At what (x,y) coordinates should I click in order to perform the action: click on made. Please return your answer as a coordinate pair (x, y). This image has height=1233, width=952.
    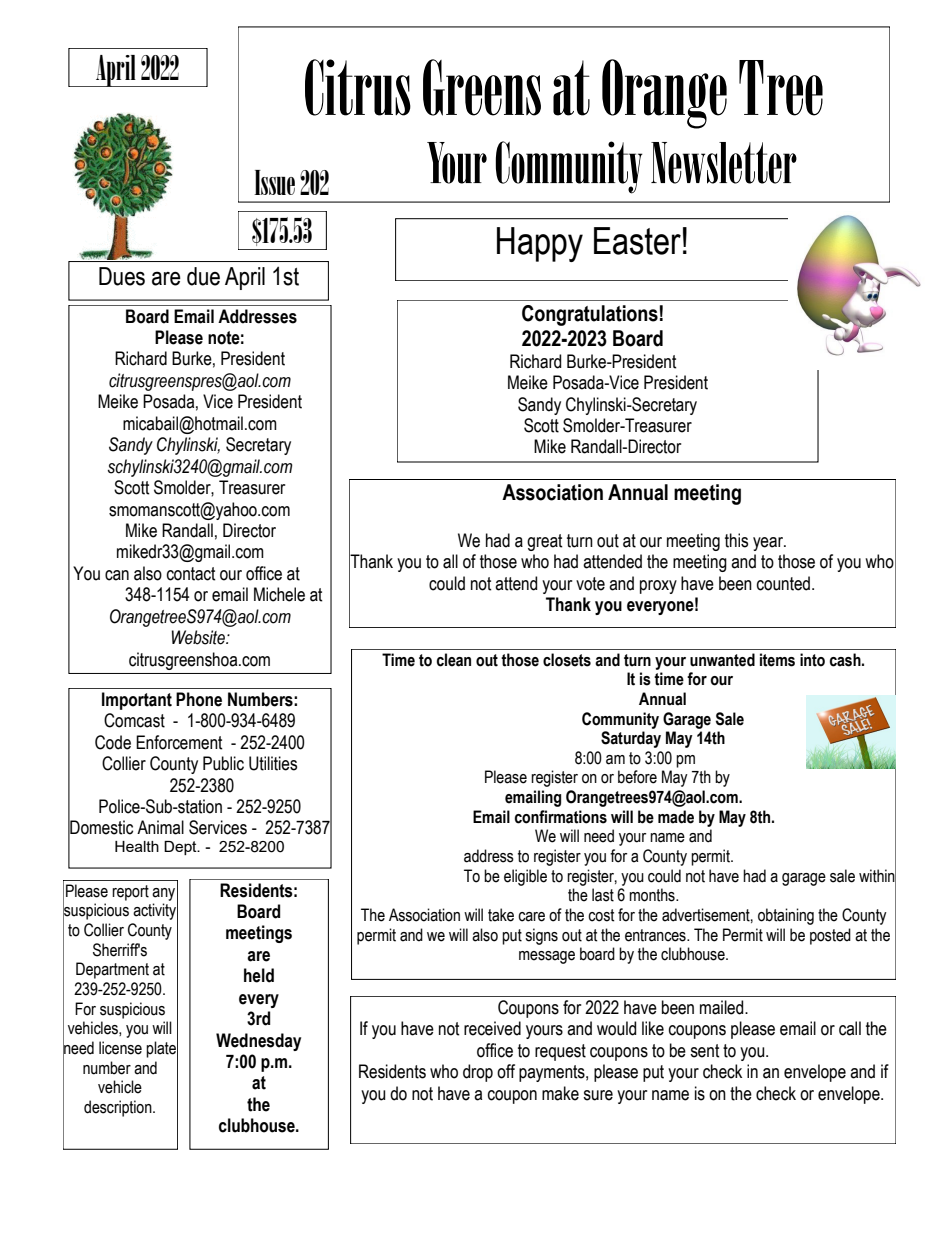
    Looking at the image, I should click on (676, 817).
